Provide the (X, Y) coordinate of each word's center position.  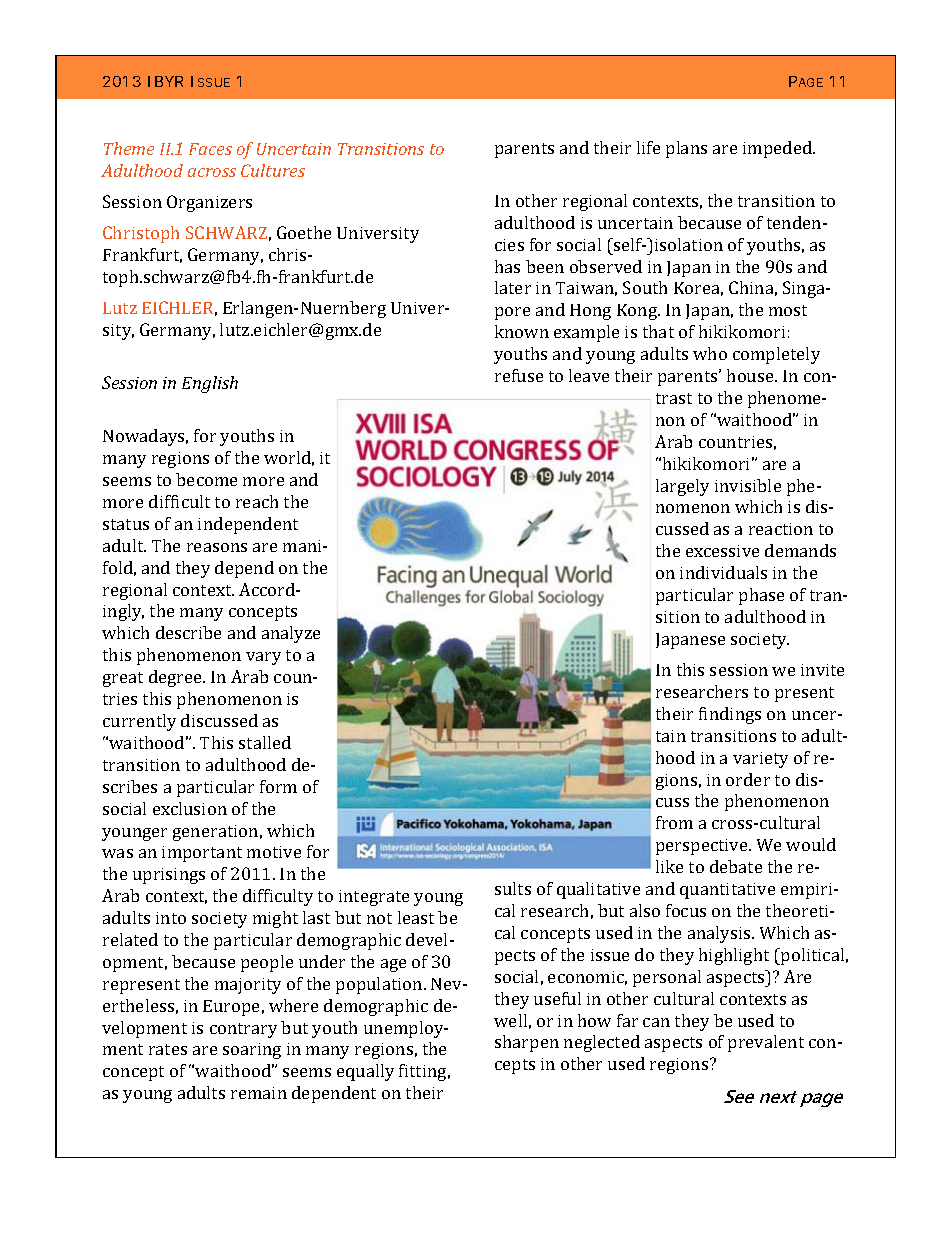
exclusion (190, 808)
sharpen (527, 1043)
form (278, 786)
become (206, 479)
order (748, 779)
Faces (210, 149)
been (545, 266)
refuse (519, 375)
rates (168, 1049)
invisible (748, 485)
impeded (779, 149)
